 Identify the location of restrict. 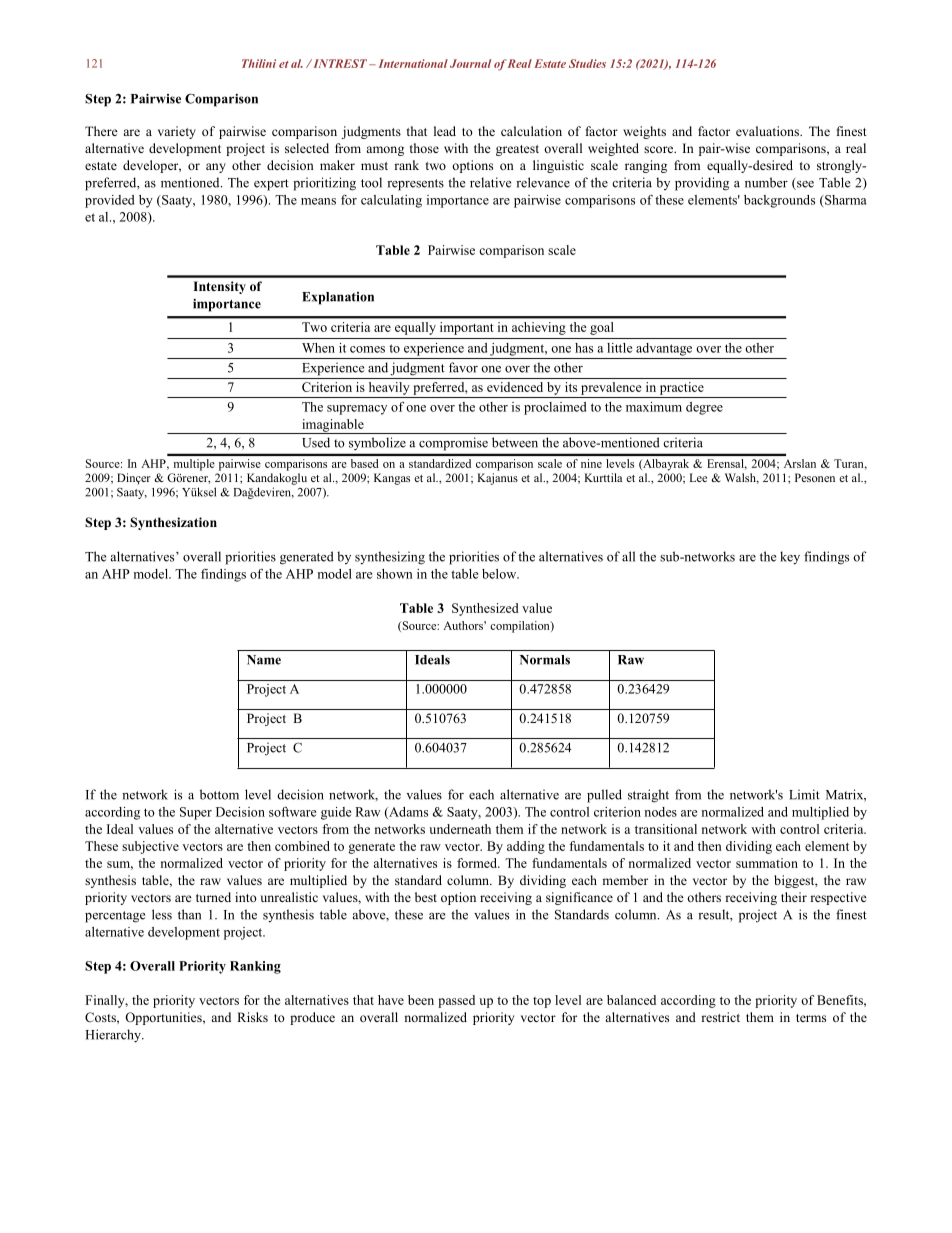
(720, 1017).
